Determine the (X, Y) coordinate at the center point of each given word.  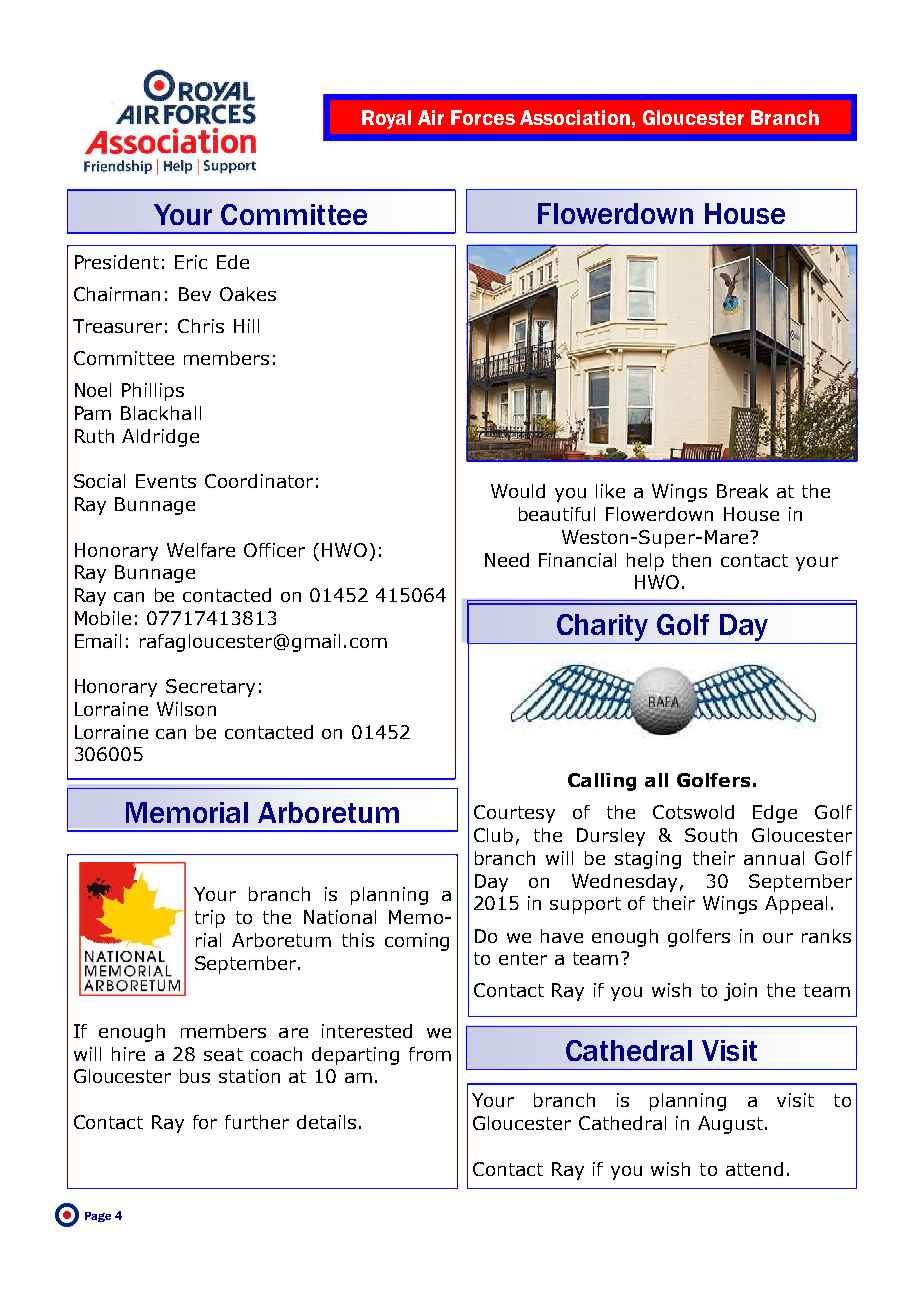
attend (754, 1169)
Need (507, 560)
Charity (602, 627)
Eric (191, 262)
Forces (483, 117)
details (326, 1122)
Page (98, 1217)
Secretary (210, 688)
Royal (386, 119)
